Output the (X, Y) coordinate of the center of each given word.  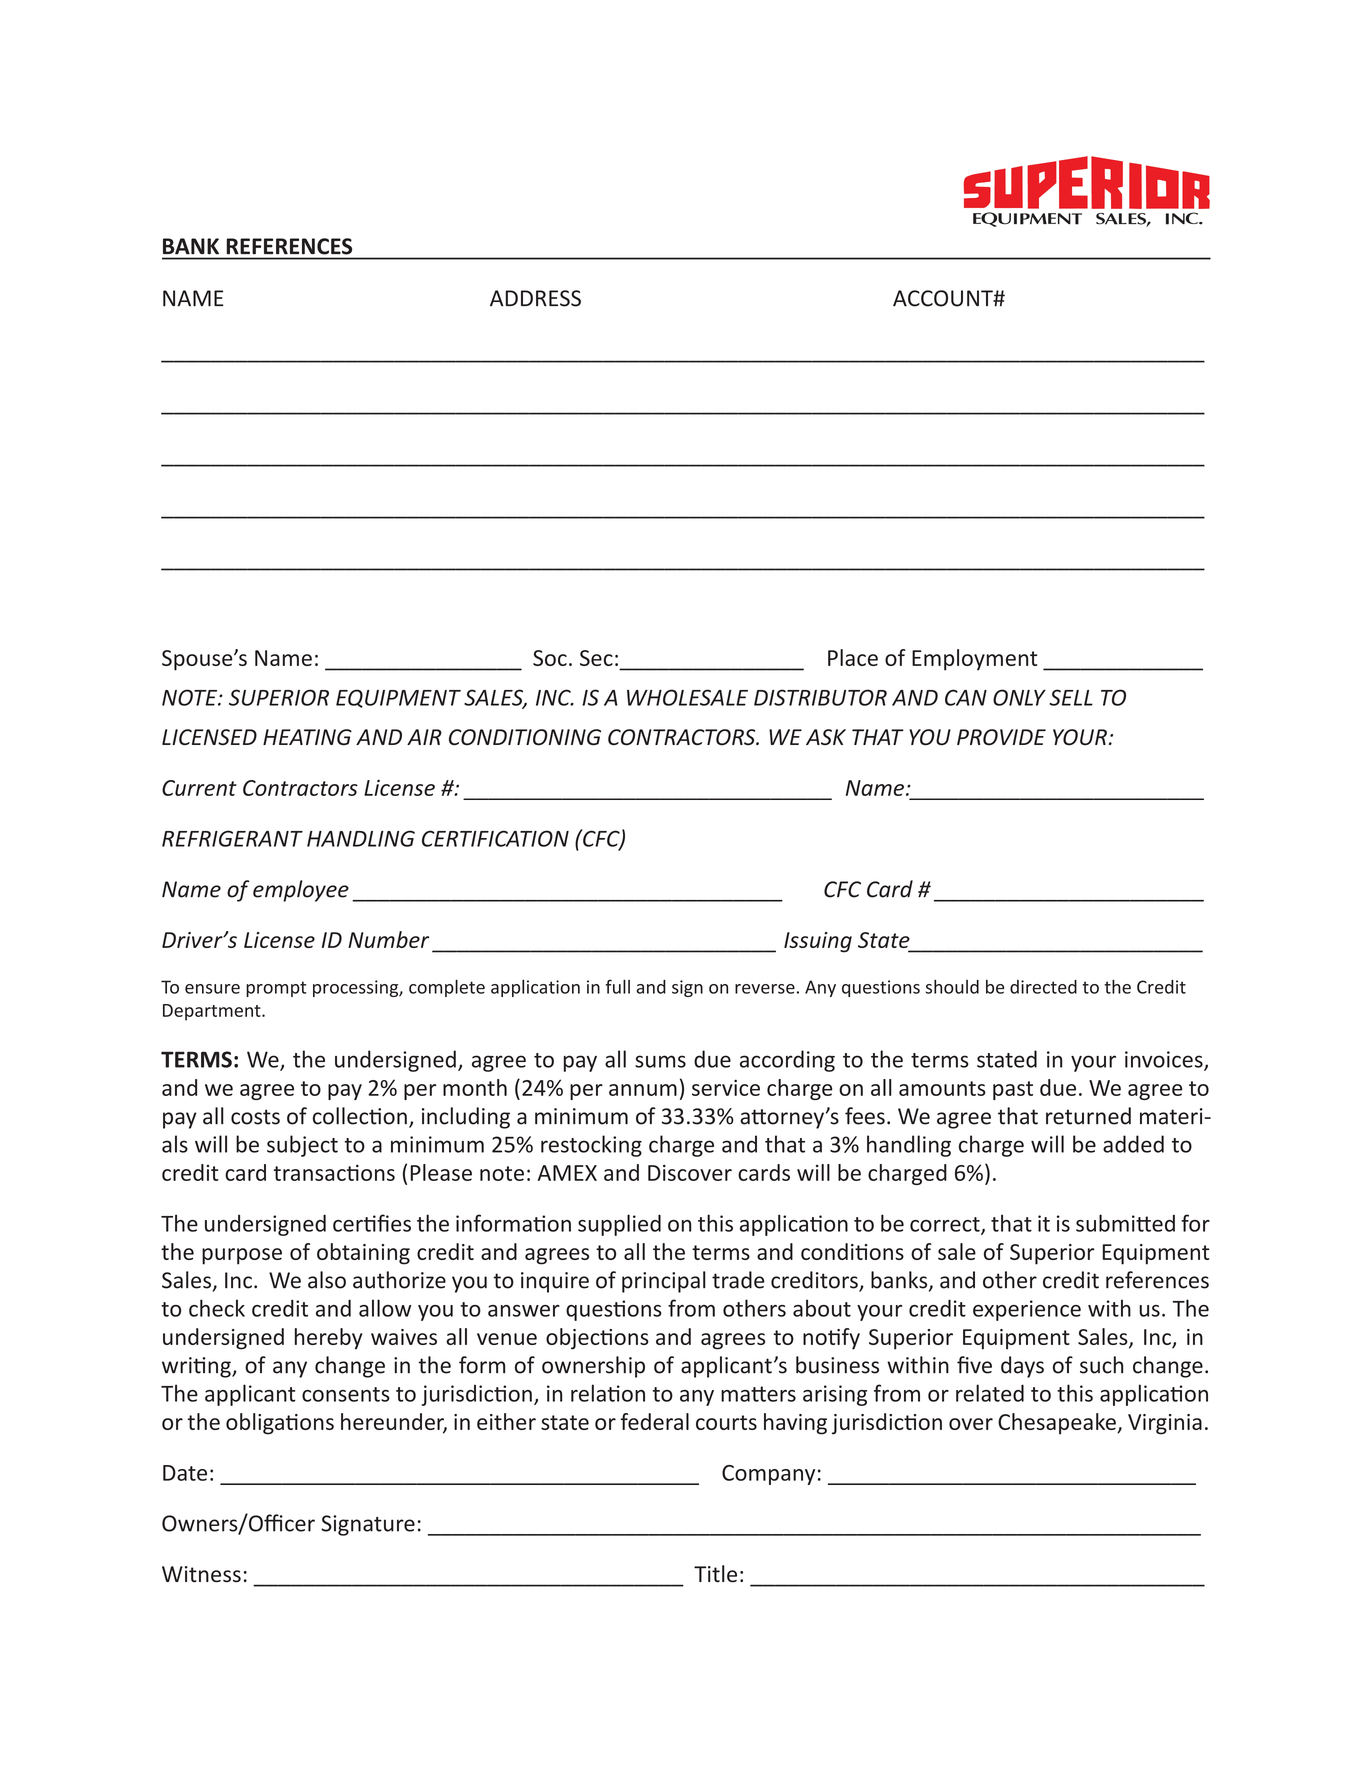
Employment (975, 660)
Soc (550, 658)
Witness (201, 1574)
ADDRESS (535, 298)
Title (715, 1574)
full (617, 986)
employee (301, 891)
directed (1043, 987)
